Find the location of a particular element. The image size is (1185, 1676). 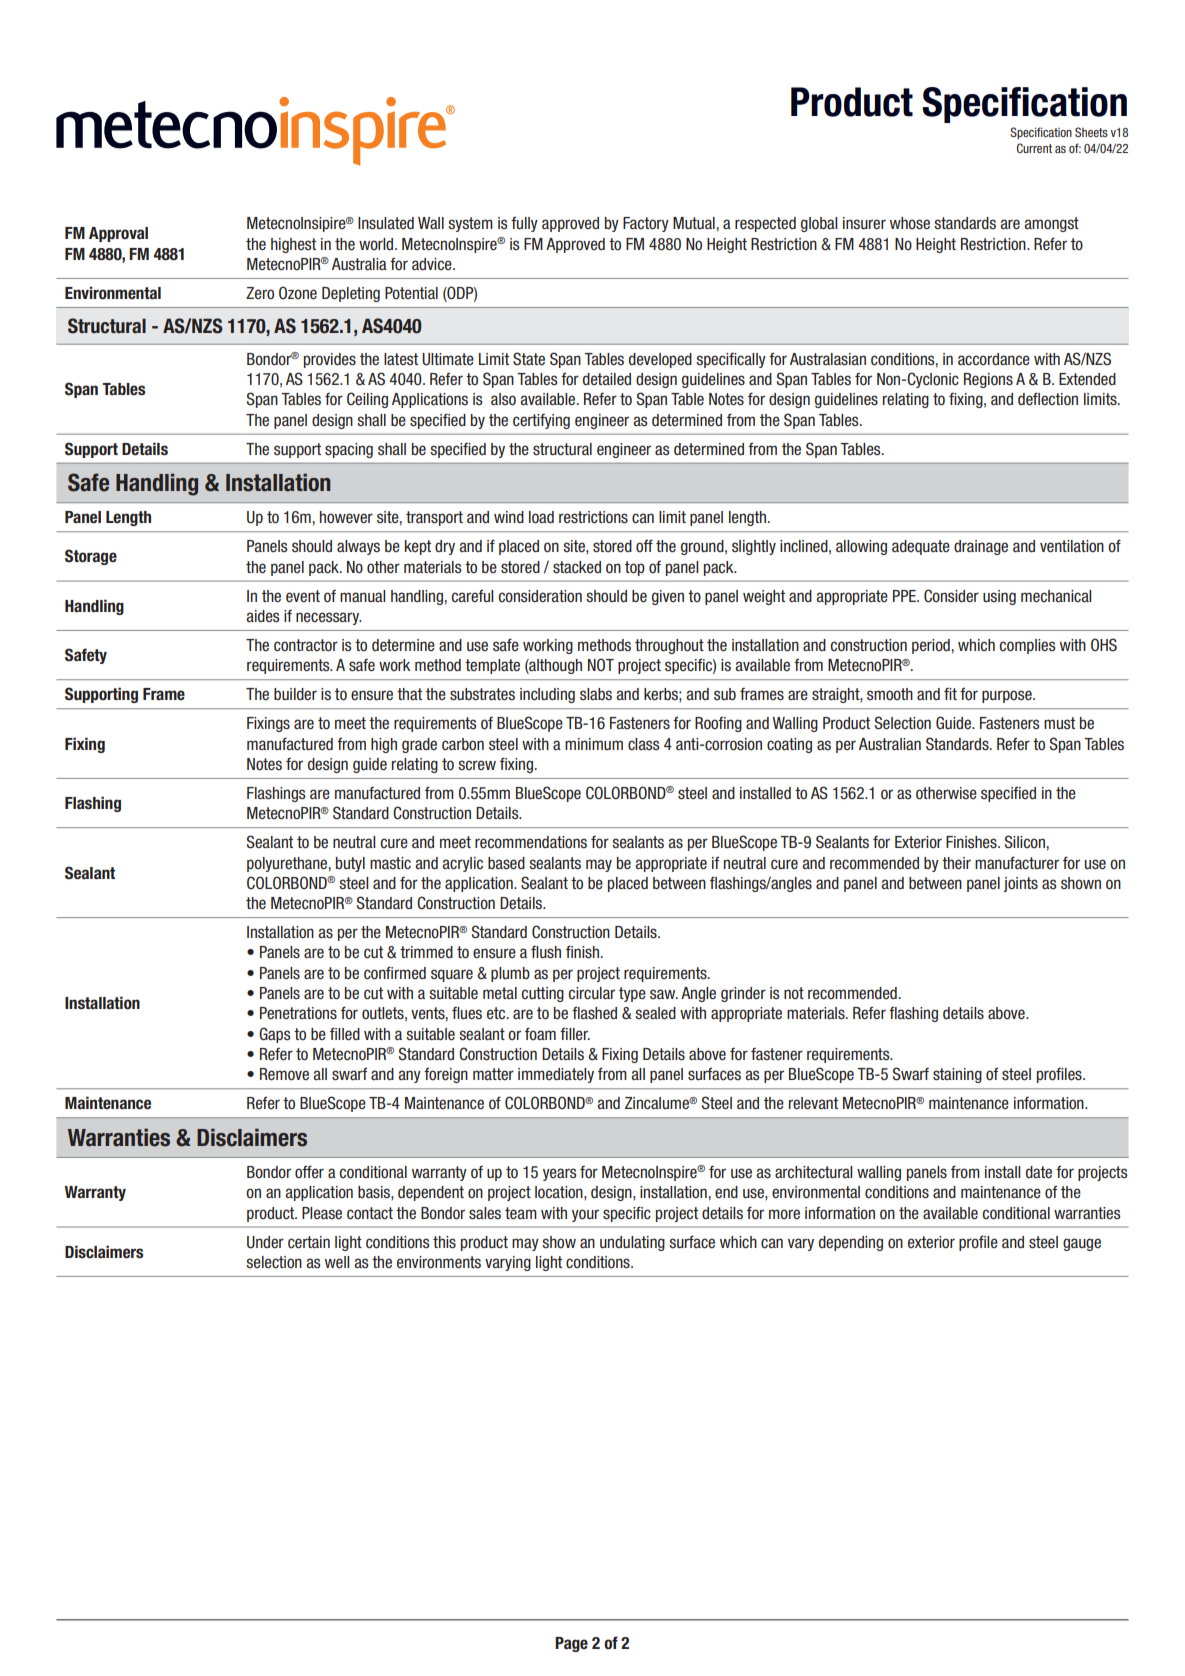

certifying is located at coordinates (541, 421).
